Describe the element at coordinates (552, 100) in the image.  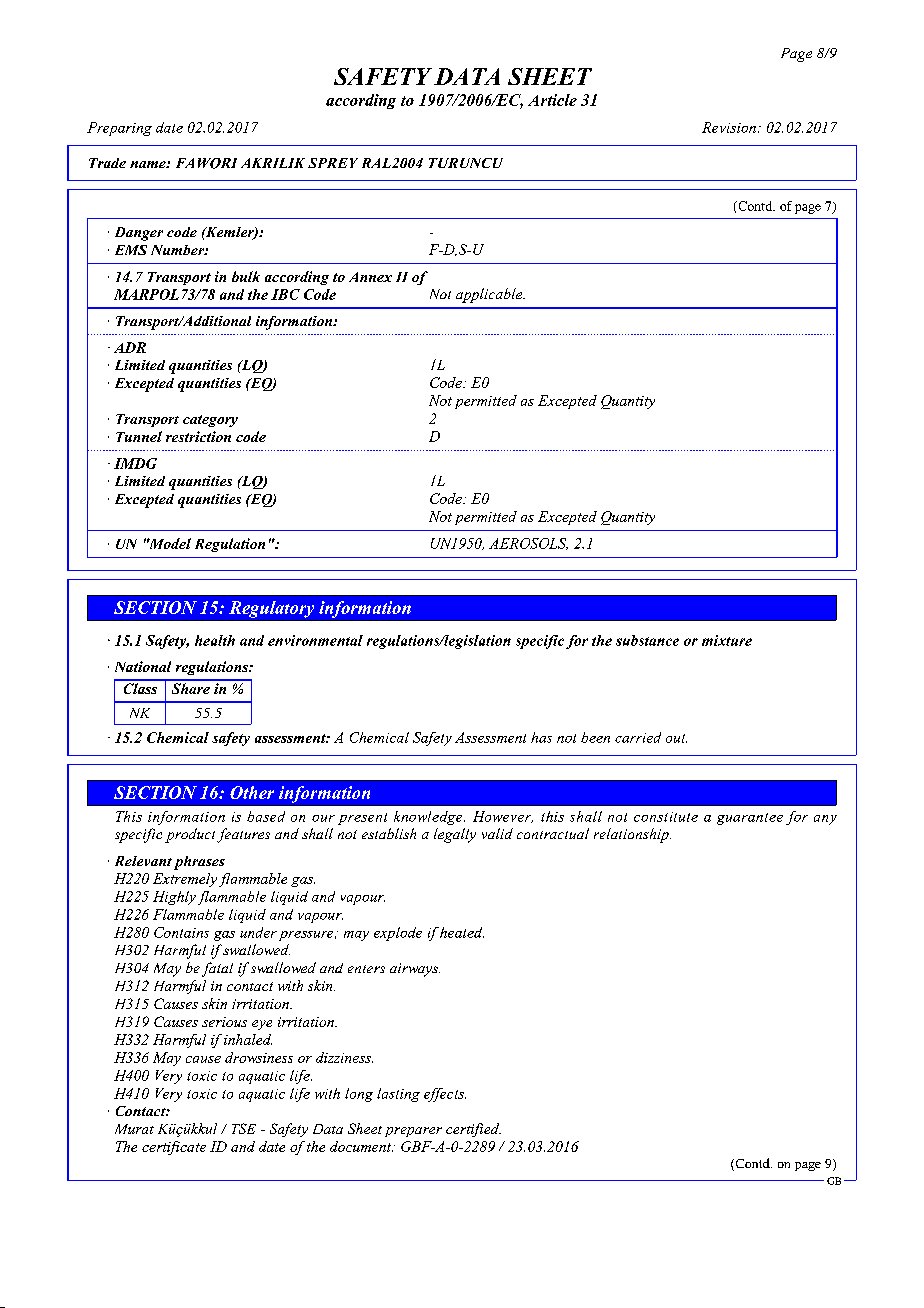
I see `Article` at that location.
